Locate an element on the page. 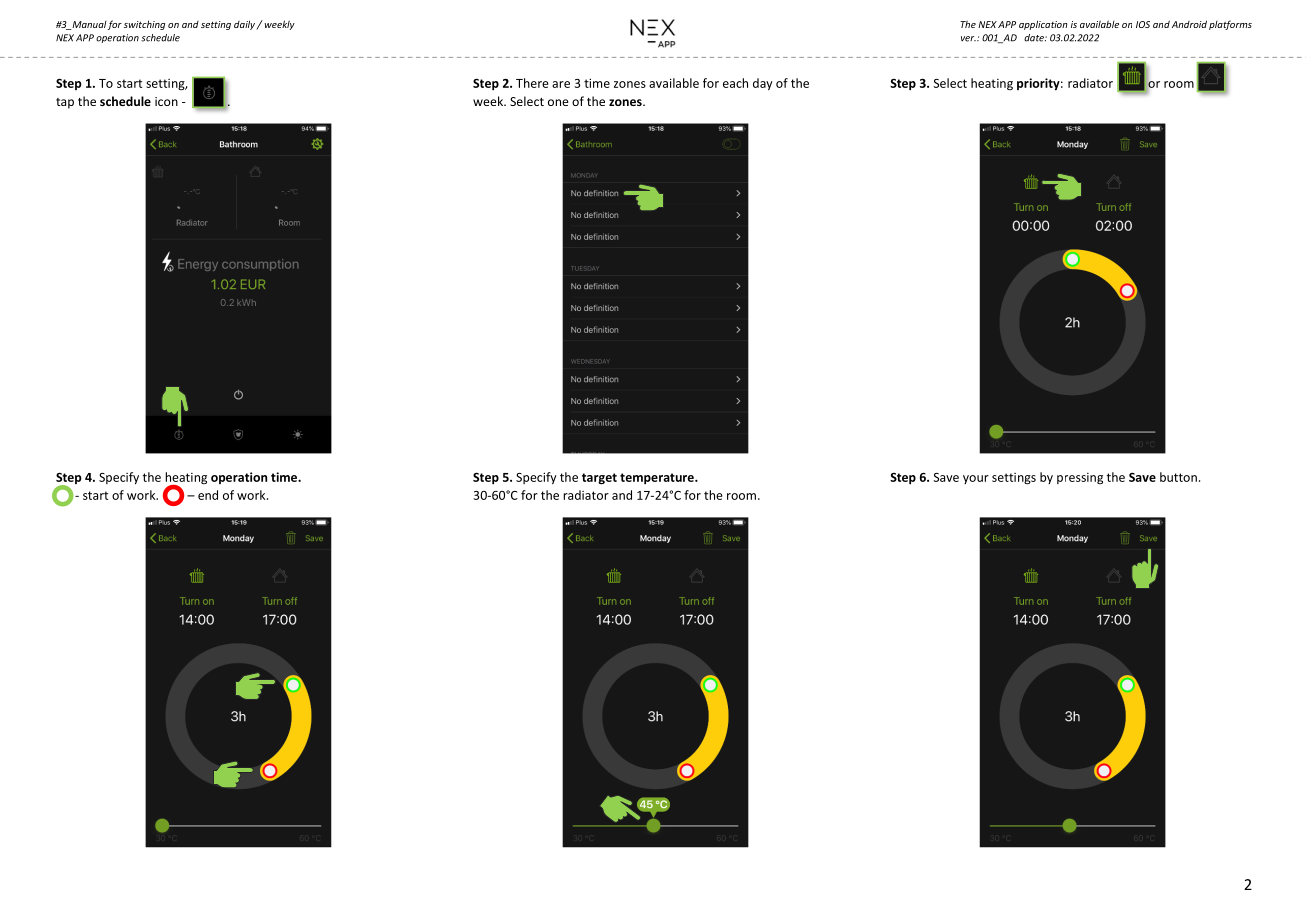 This image has width=1308, height=924. each is located at coordinates (735, 83).
